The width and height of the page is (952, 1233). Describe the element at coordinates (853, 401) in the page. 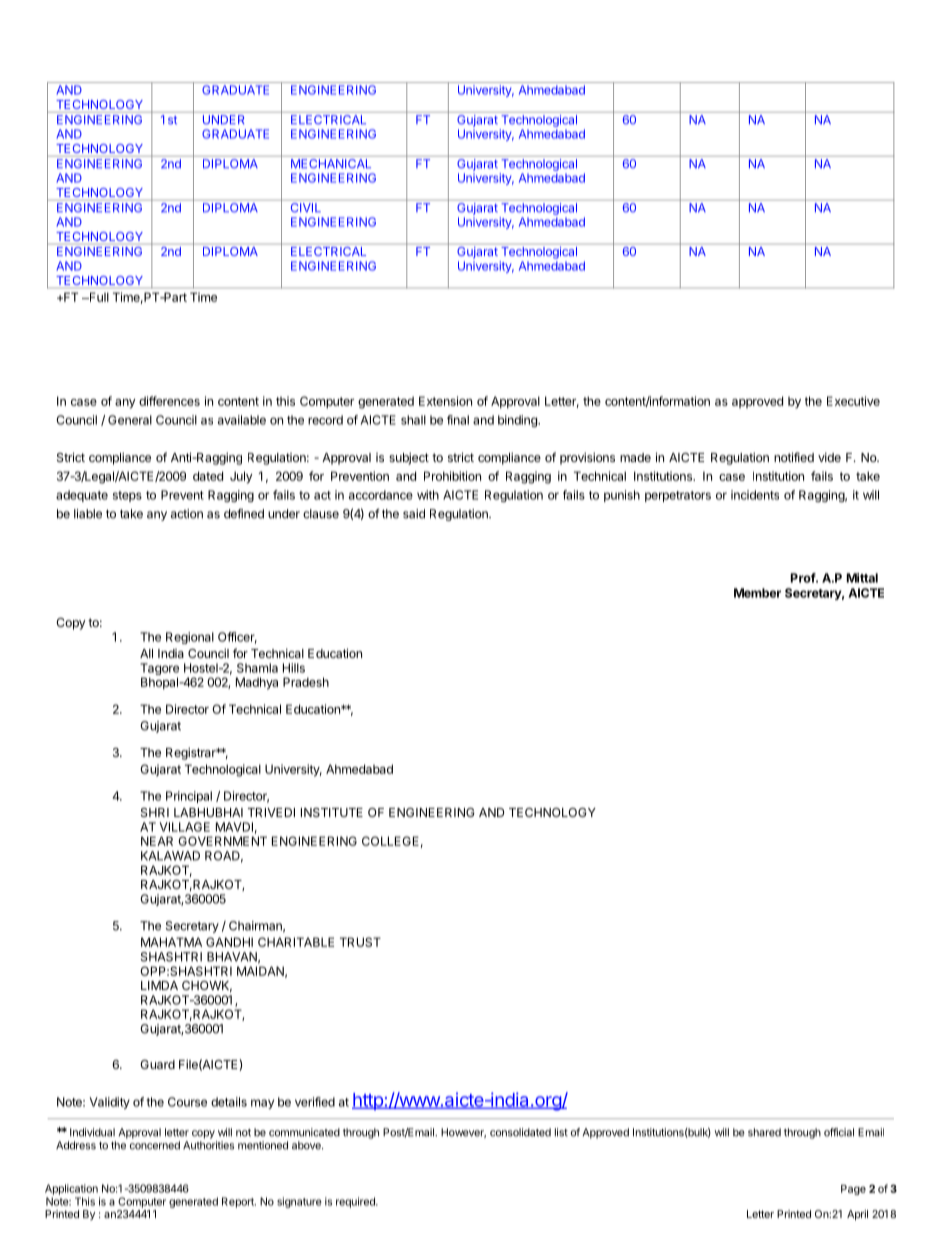

I see `Executive` at that location.
